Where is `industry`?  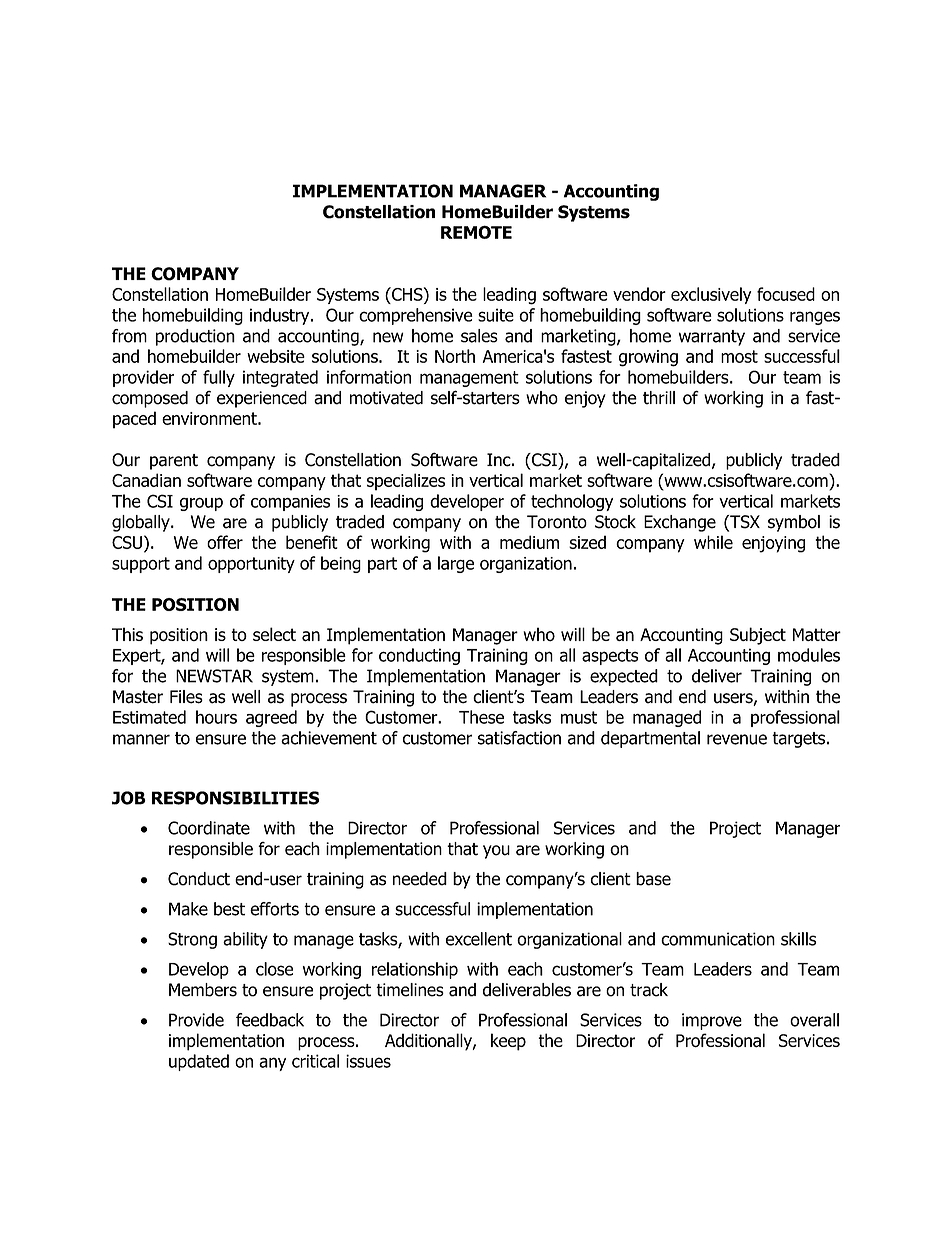
industry is located at coordinates (281, 316).
